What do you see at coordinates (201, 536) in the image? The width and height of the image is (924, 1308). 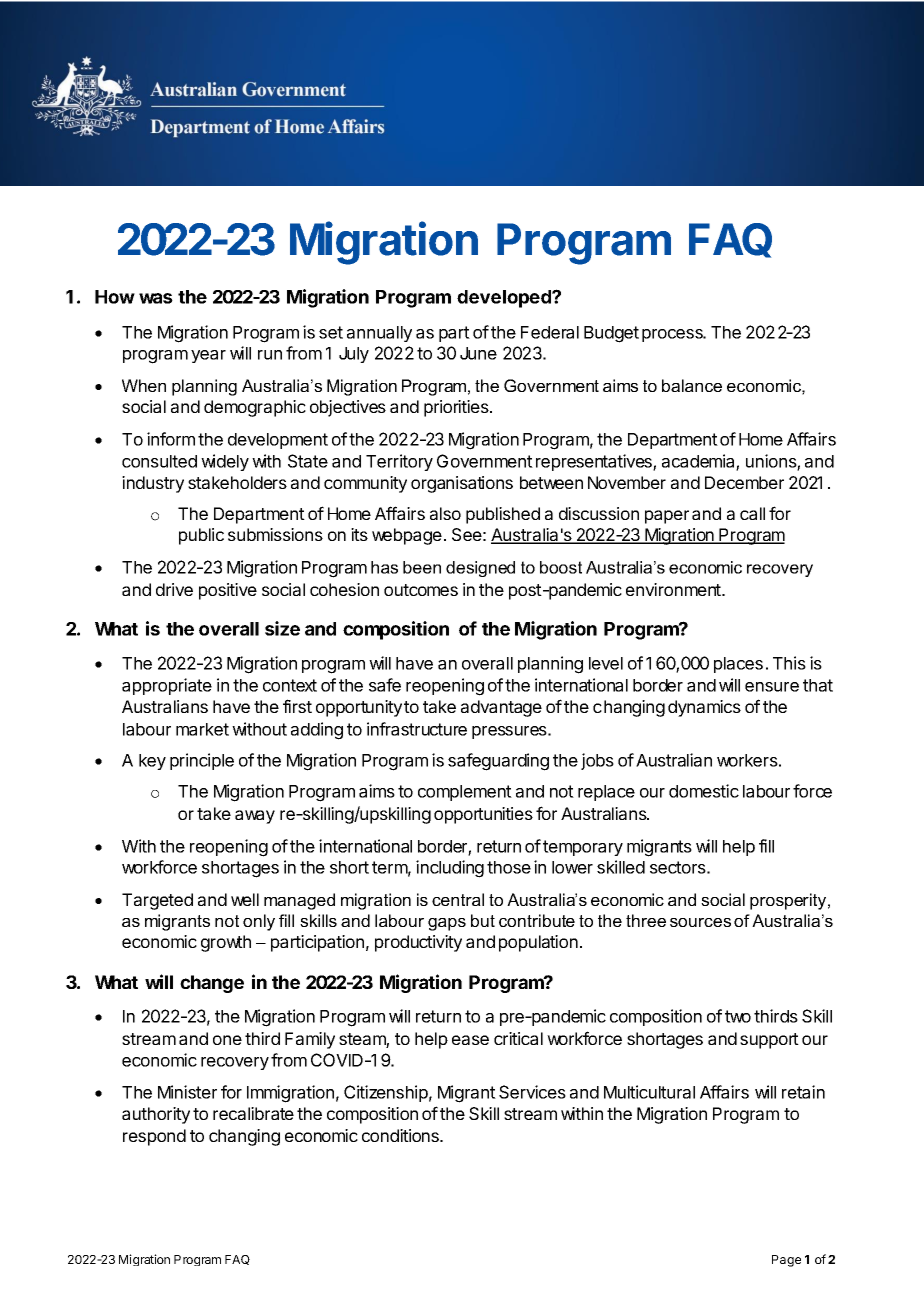 I see `public` at bounding box center [201, 536].
